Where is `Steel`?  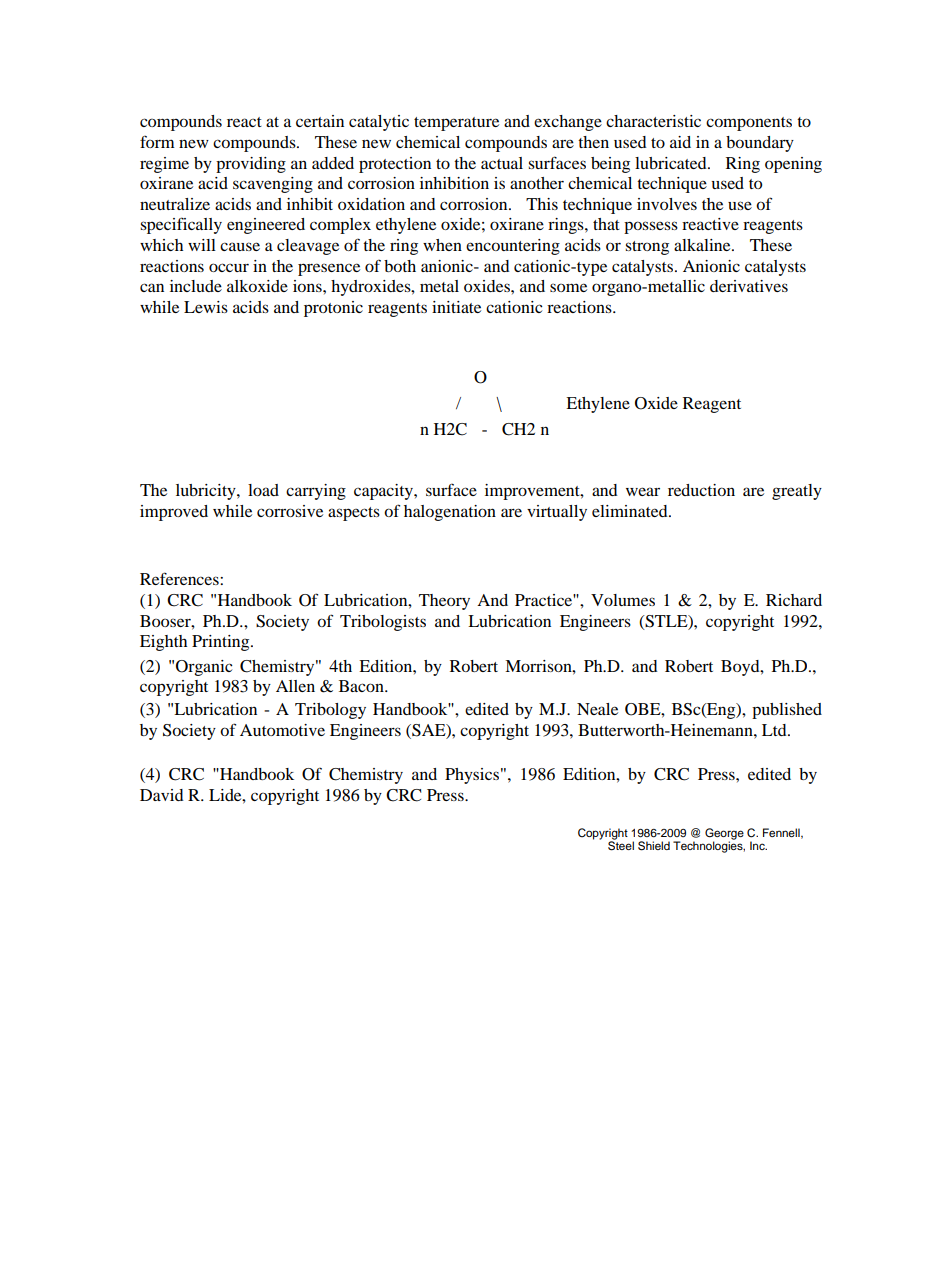 Steel is located at coordinates (621, 845).
